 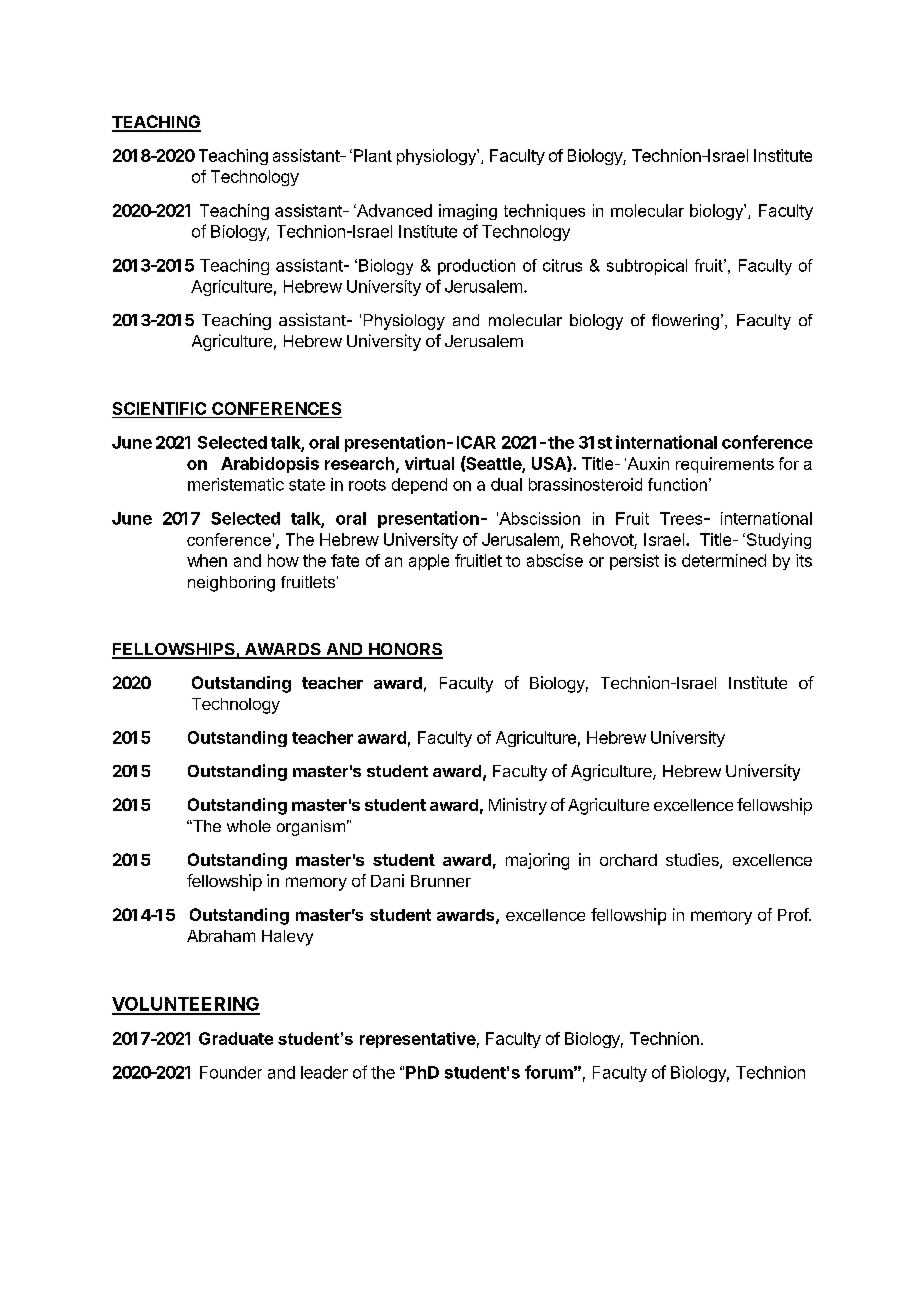 I want to click on function, so click(x=677, y=484).
